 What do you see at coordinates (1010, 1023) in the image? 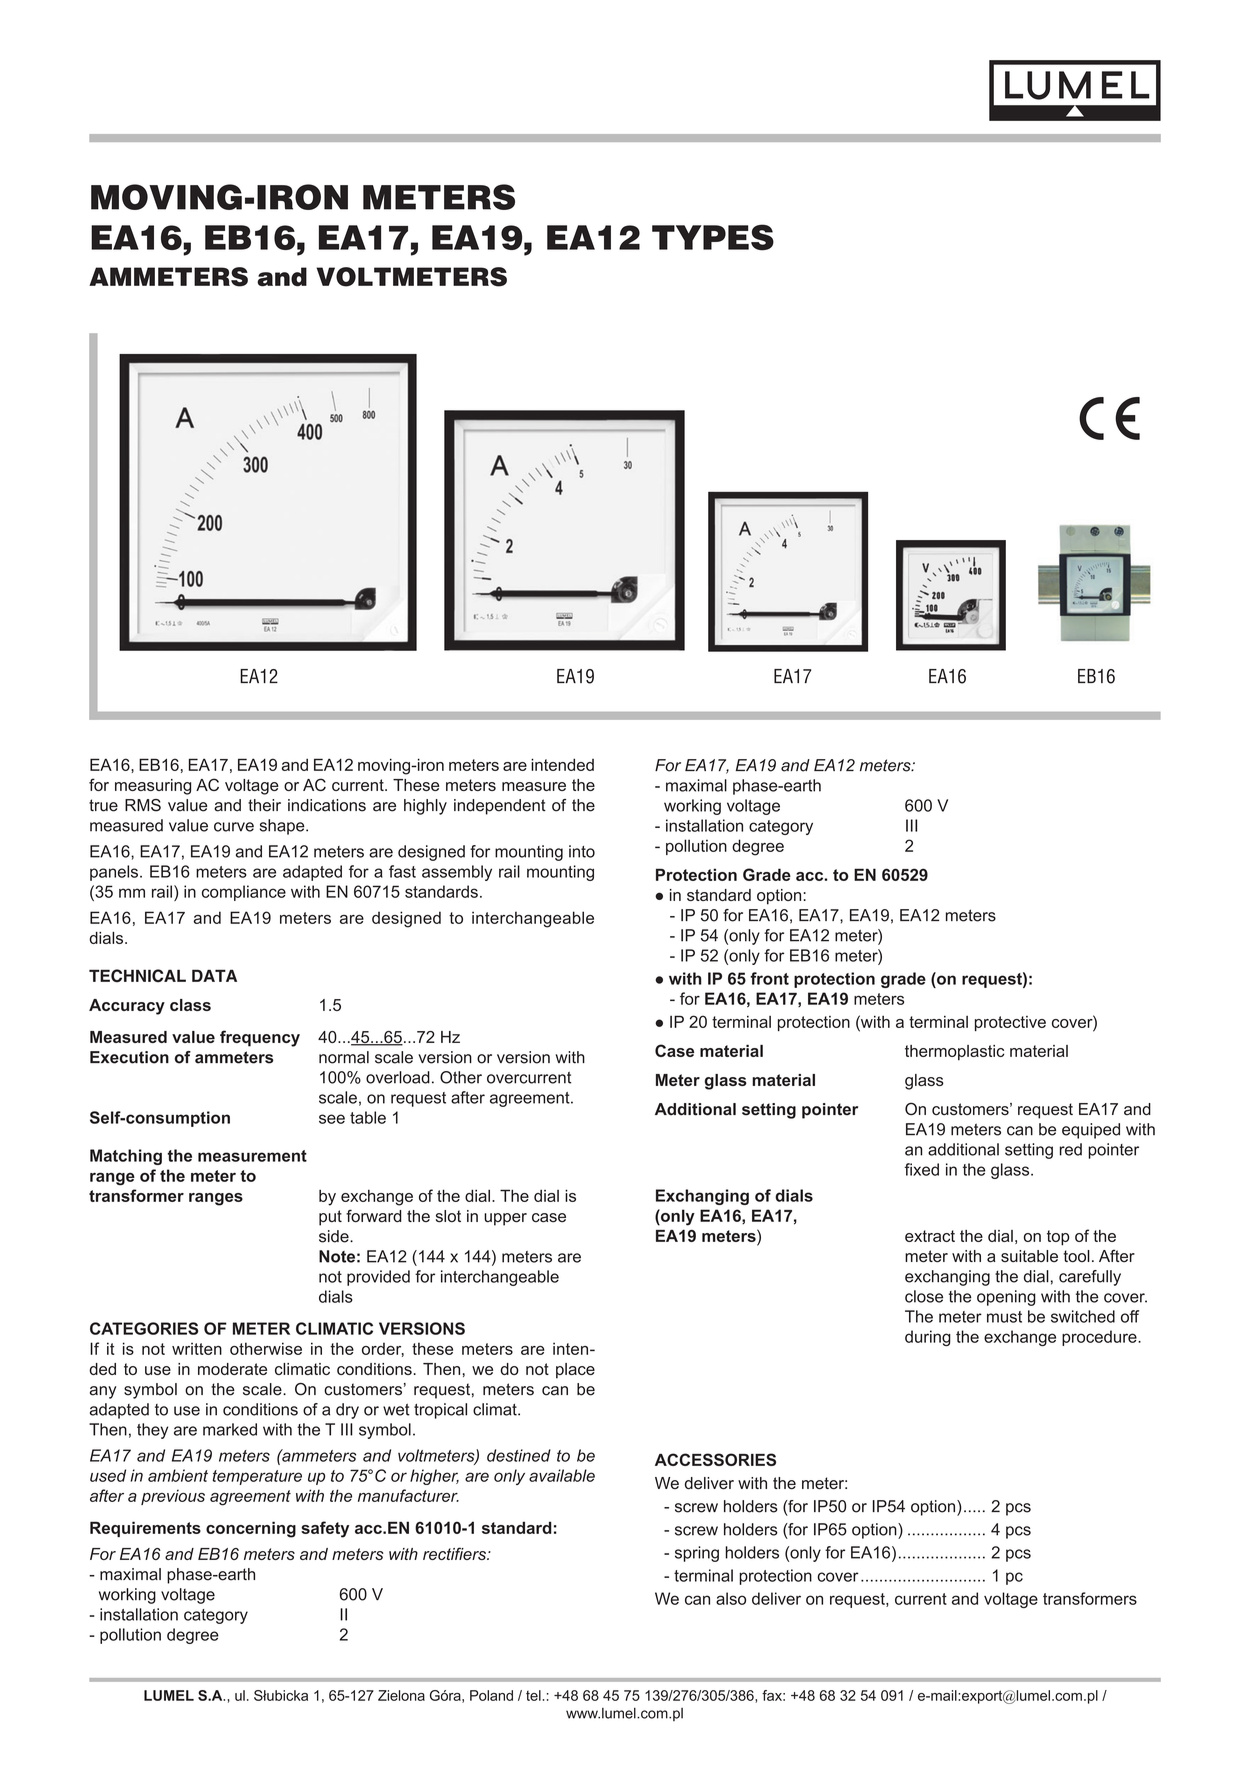
I see `protective` at bounding box center [1010, 1023].
